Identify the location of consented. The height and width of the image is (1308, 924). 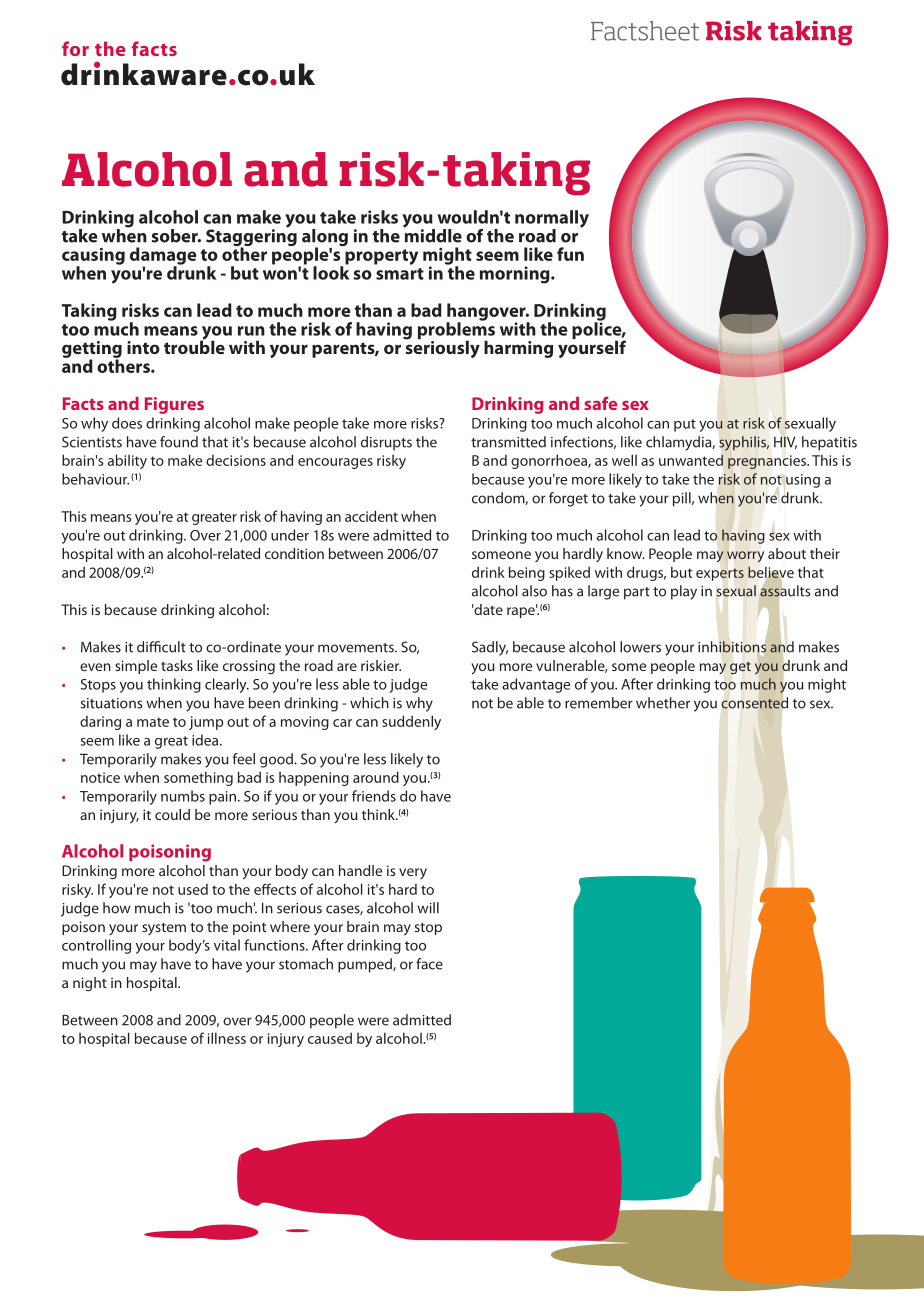
(754, 703).
